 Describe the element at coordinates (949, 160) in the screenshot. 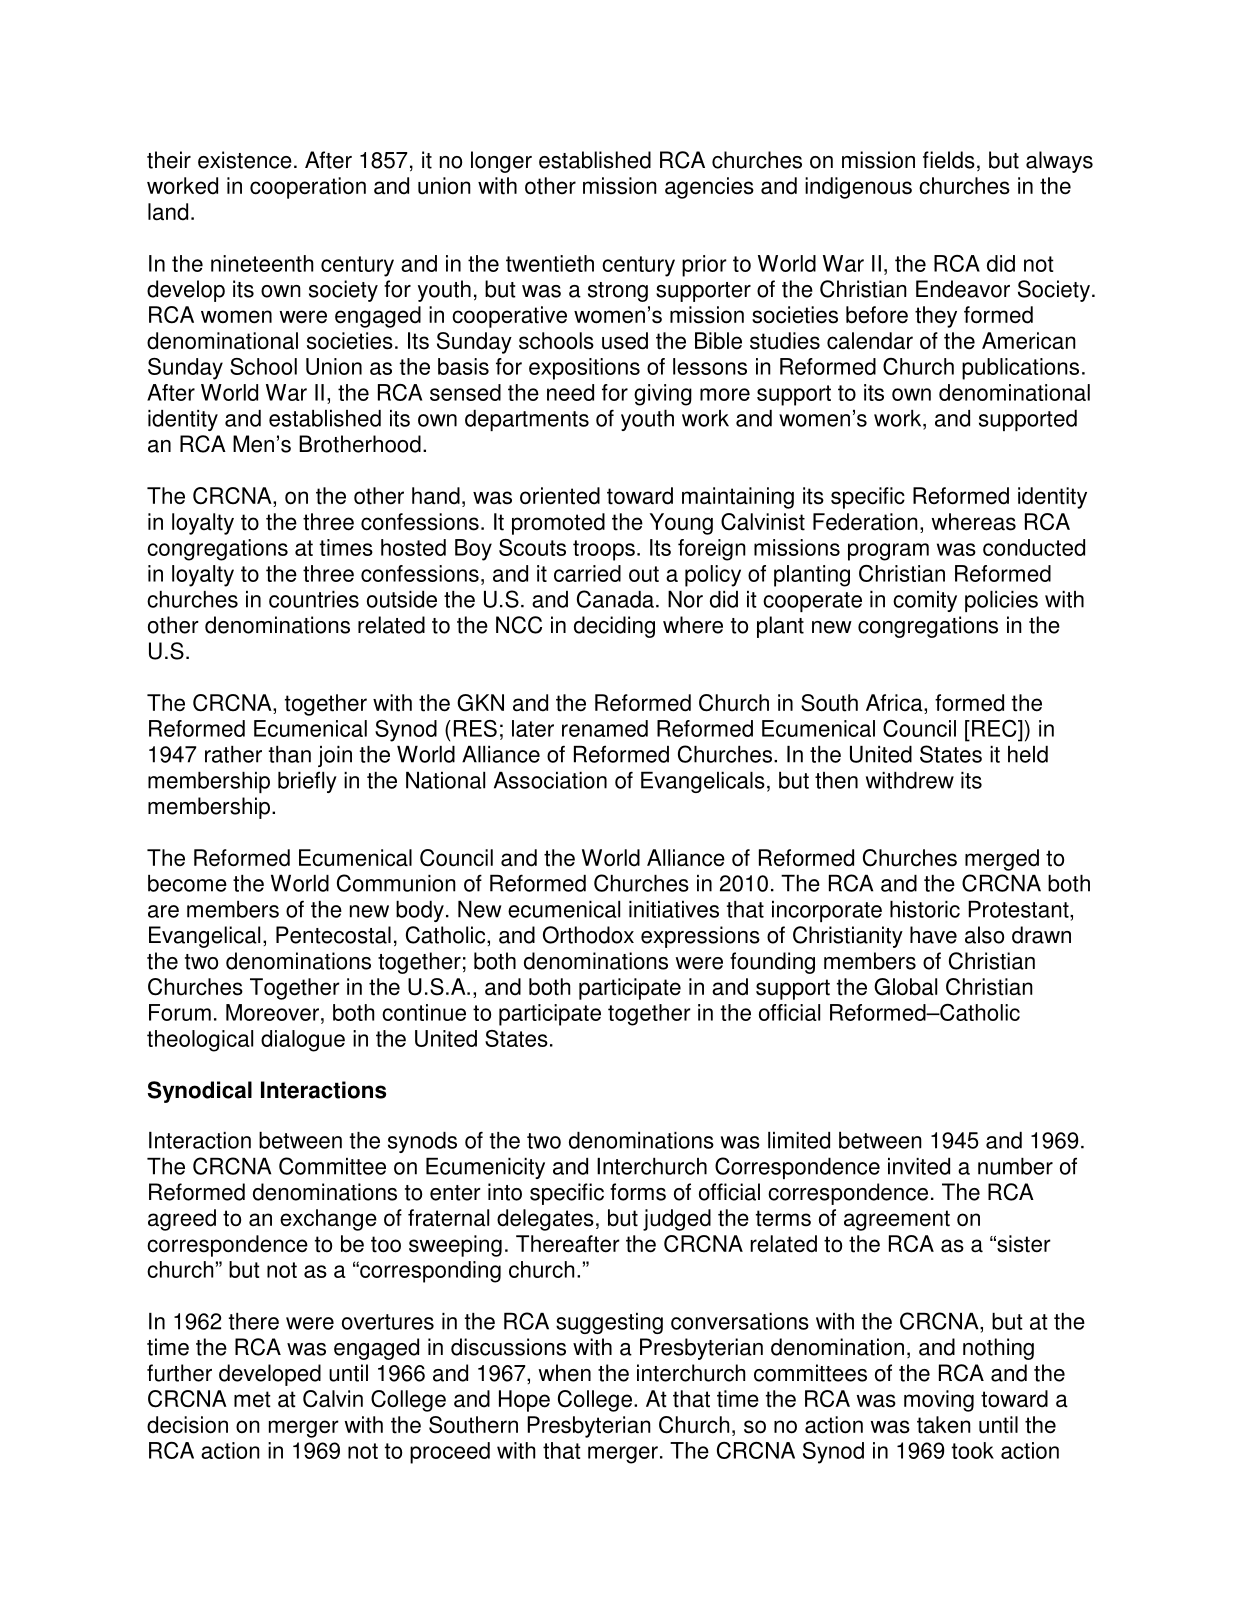

I see `fields` at that location.
